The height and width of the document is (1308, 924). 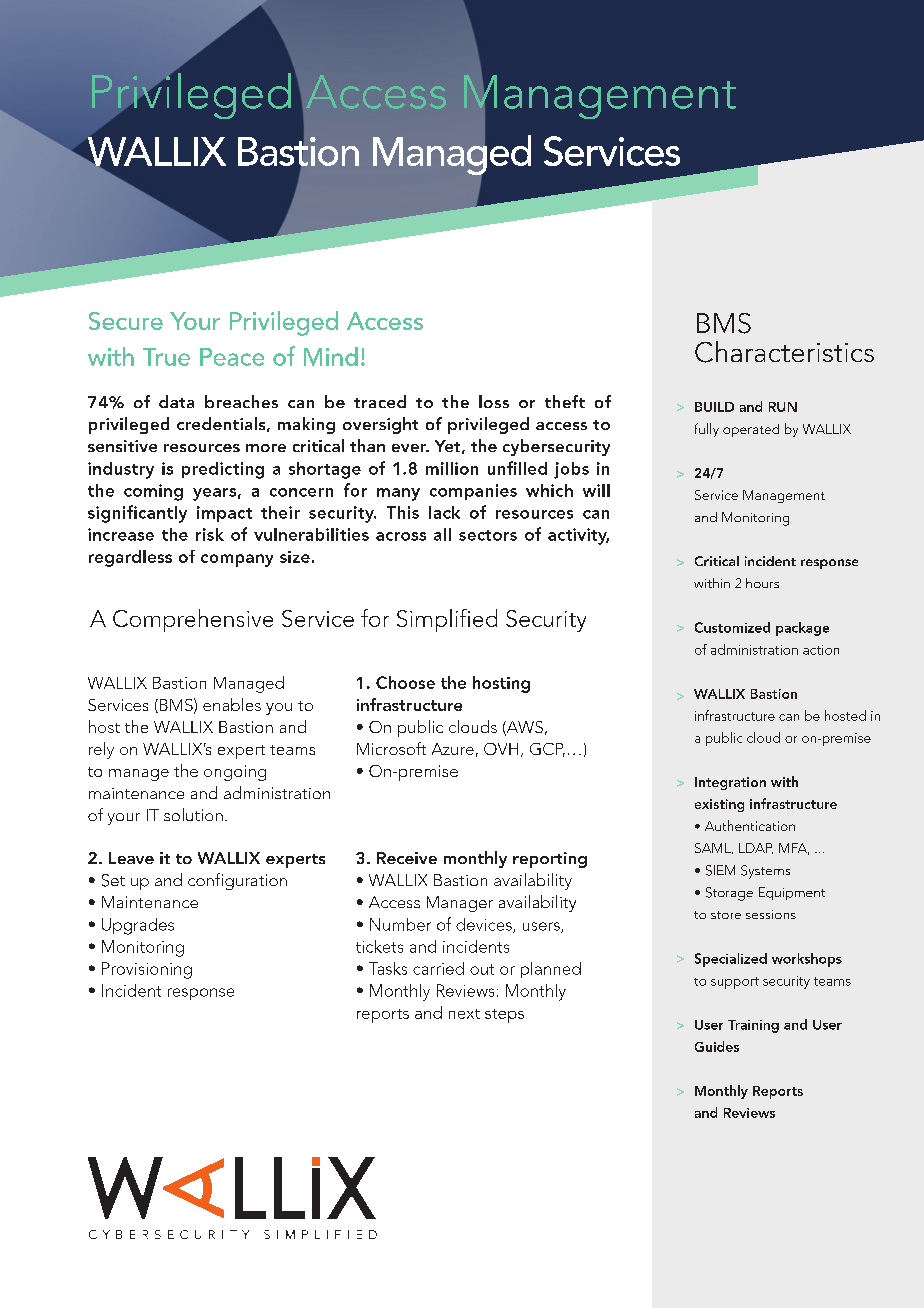 What do you see at coordinates (147, 970) in the document?
I see `Provisioning` at bounding box center [147, 970].
